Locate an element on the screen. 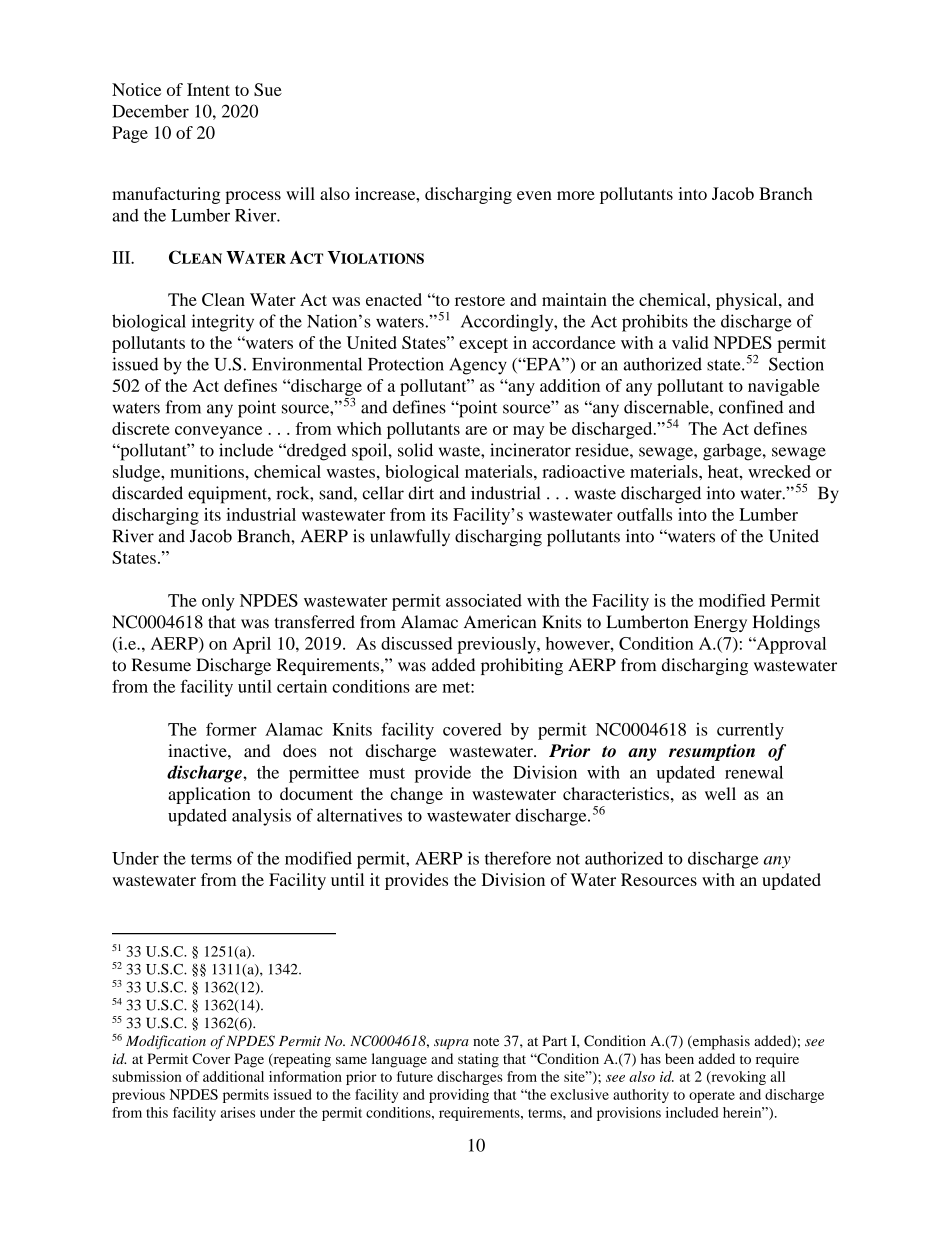 This screenshot has width=952, height=1233. integrity is located at coordinates (223, 323).
